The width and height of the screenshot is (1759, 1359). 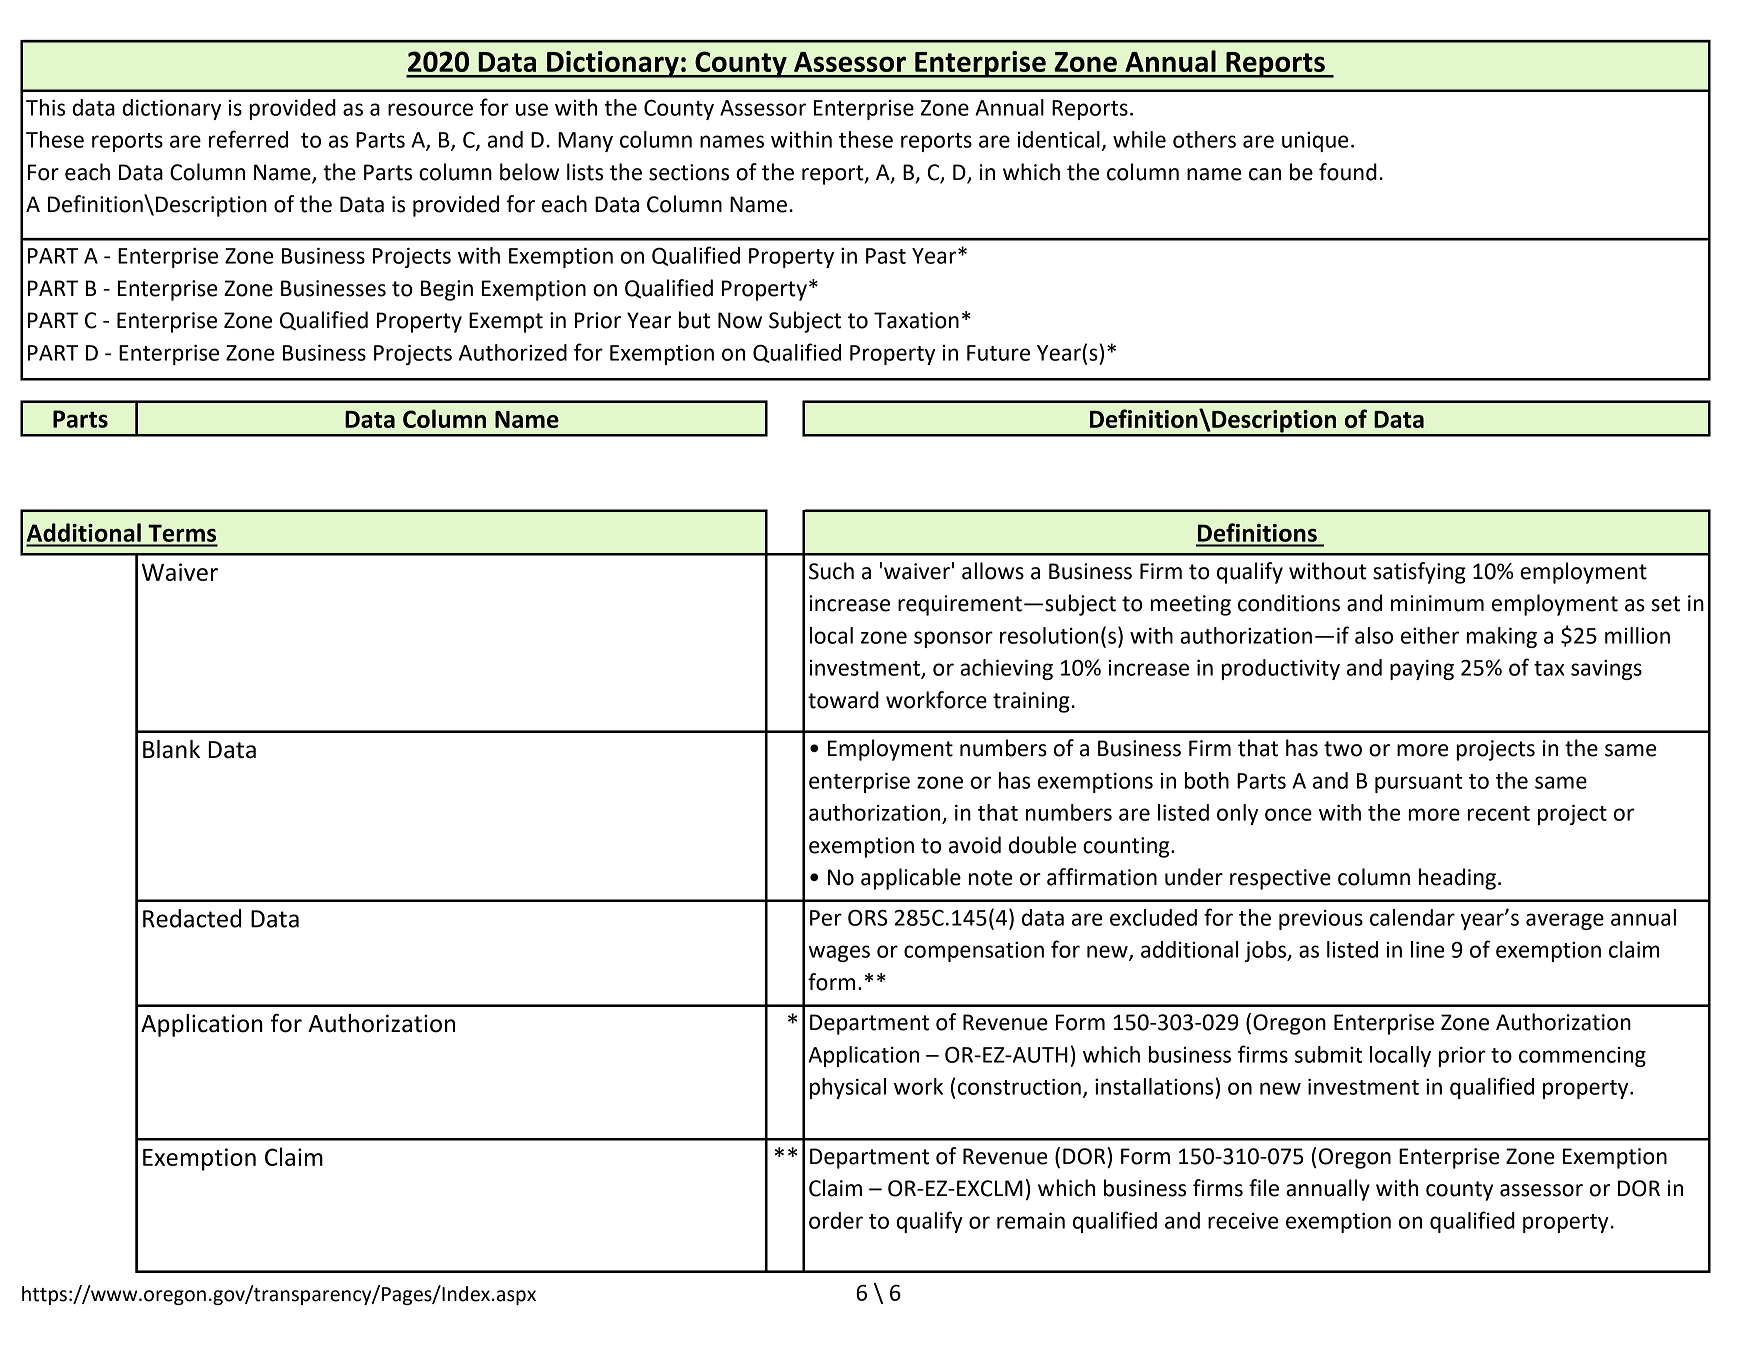 I want to click on referred, so click(x=248, y=139).
